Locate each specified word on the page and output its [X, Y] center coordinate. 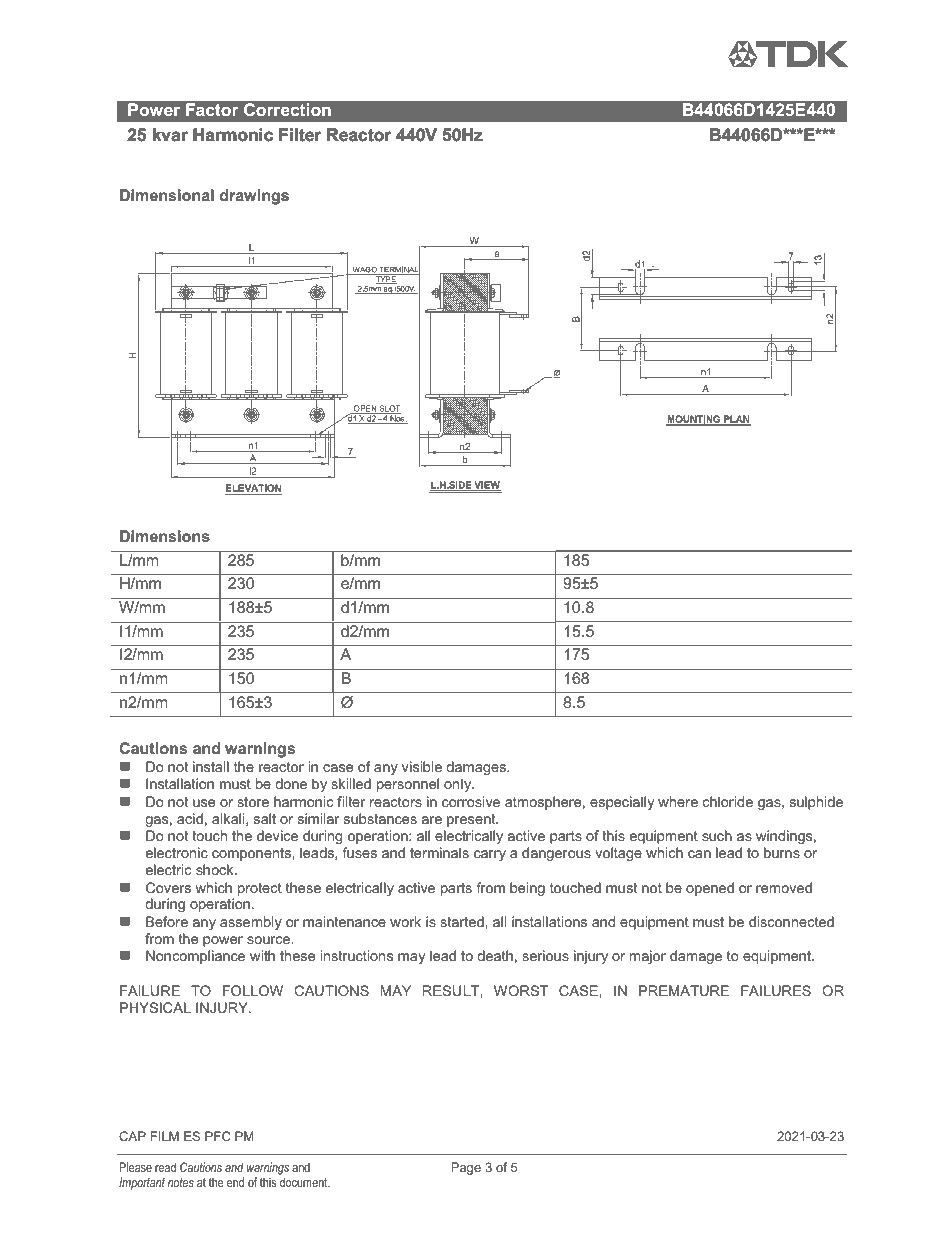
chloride [728, 801]
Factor [212, 109]
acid [190, 818]
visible [422, 766]
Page [466, 1168]
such [717, 835]
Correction [287, 109]
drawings [254, 197]
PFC [218, 1136]
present [472, 820]
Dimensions [165, 536]
